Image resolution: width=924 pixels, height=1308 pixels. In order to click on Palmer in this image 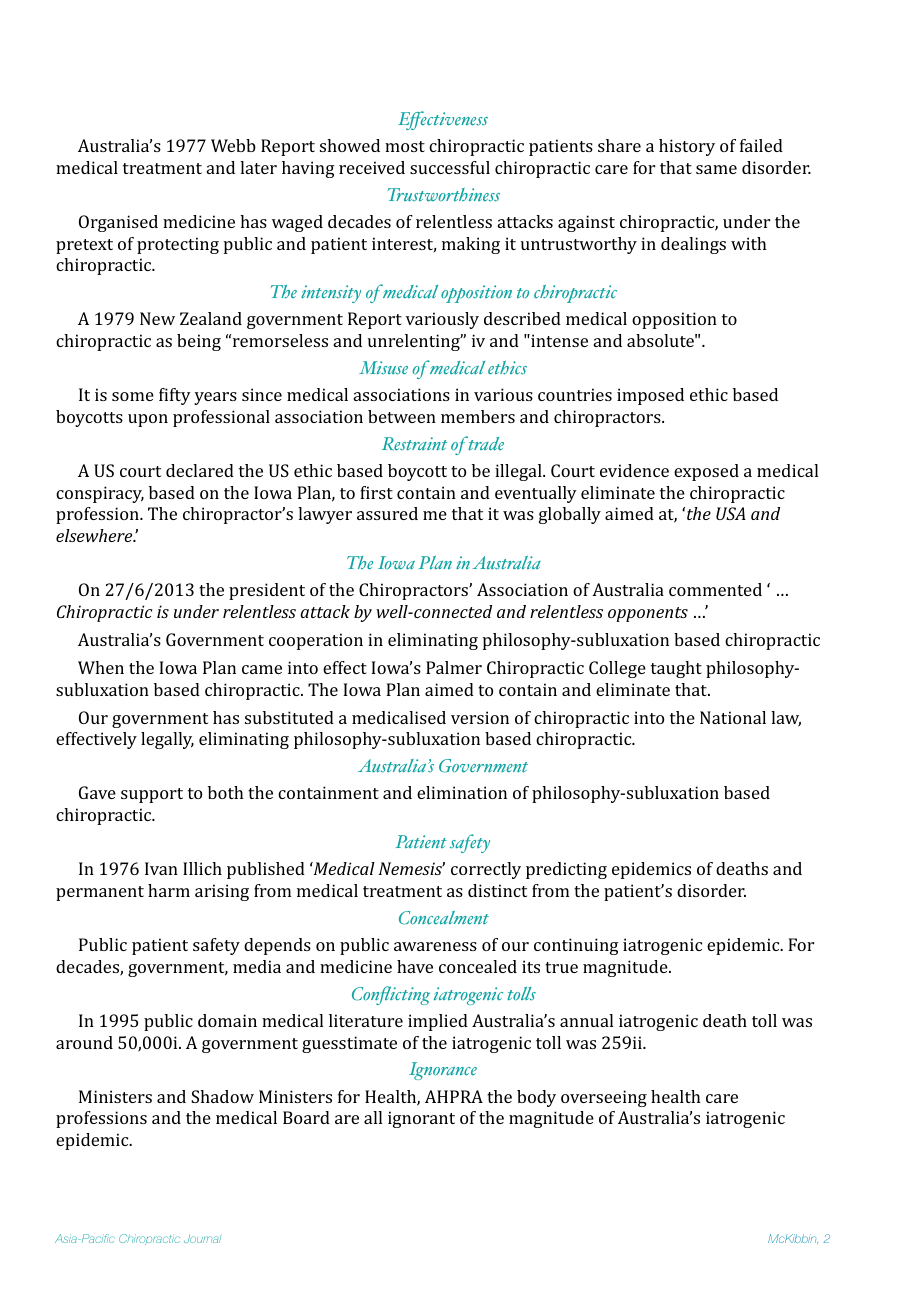, I will do `click(454, 667)`.
